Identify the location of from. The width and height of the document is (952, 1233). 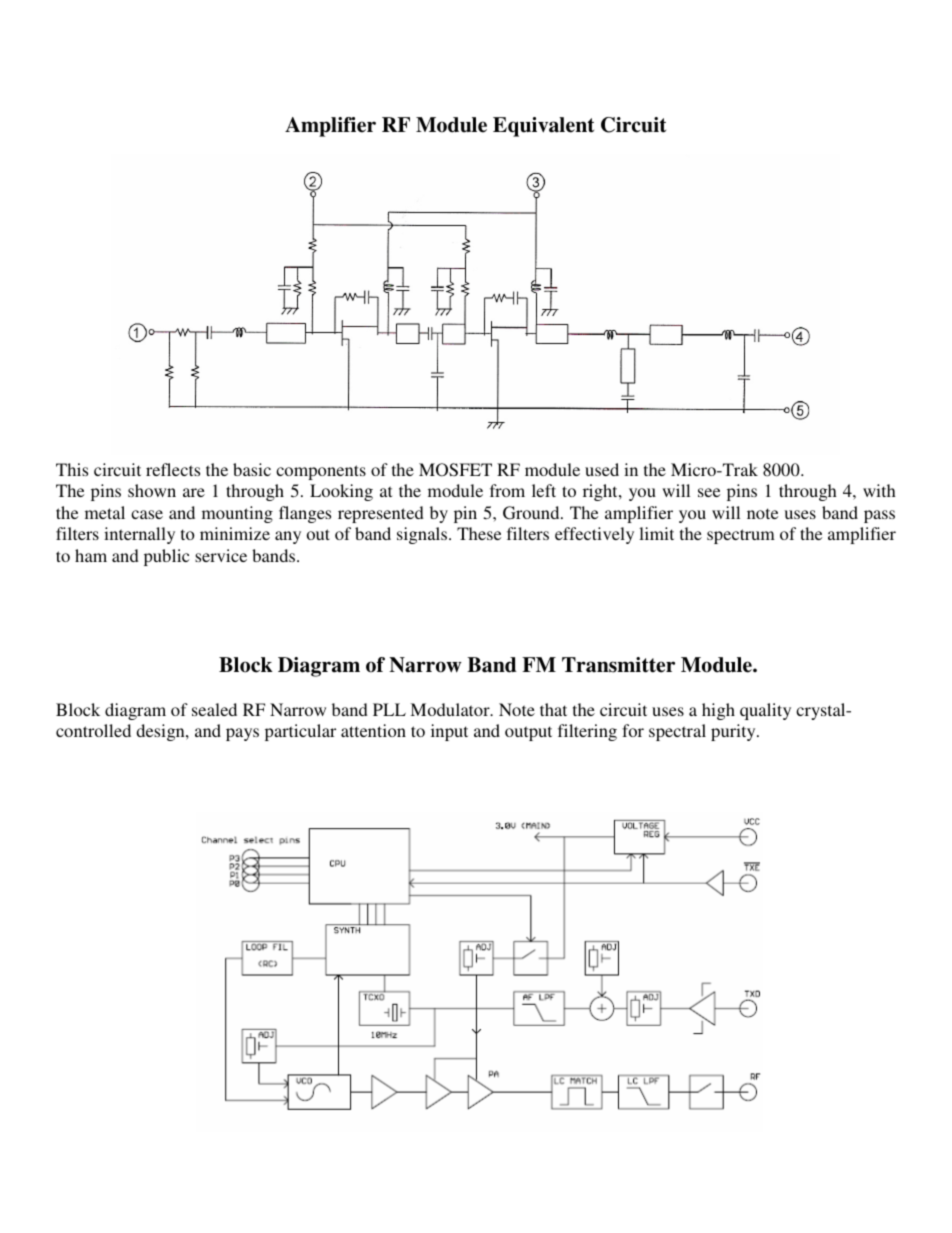
(507, 490).
